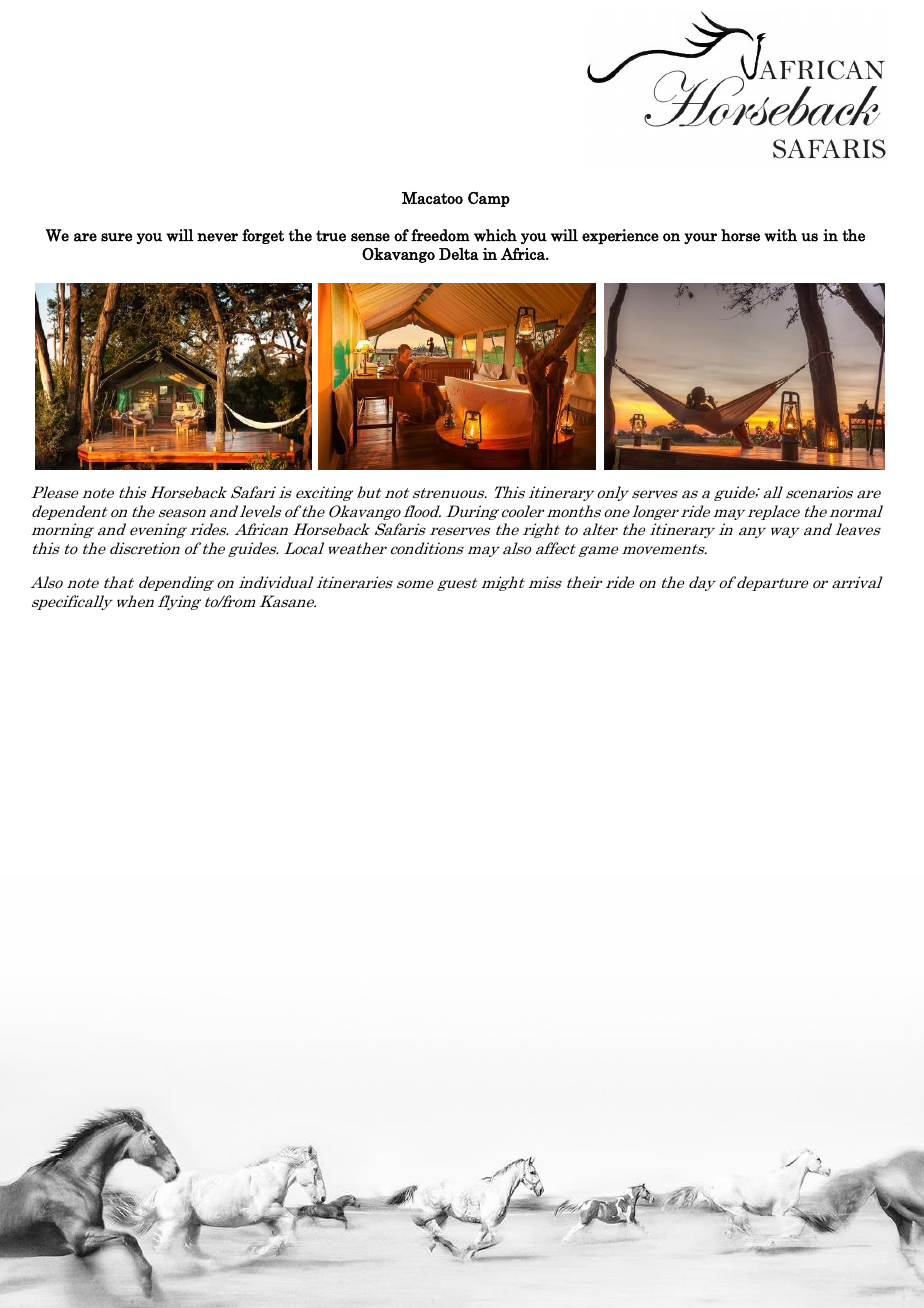  Describe the element at coordinates (620, 236) in the image. I see `experience` at that location.
